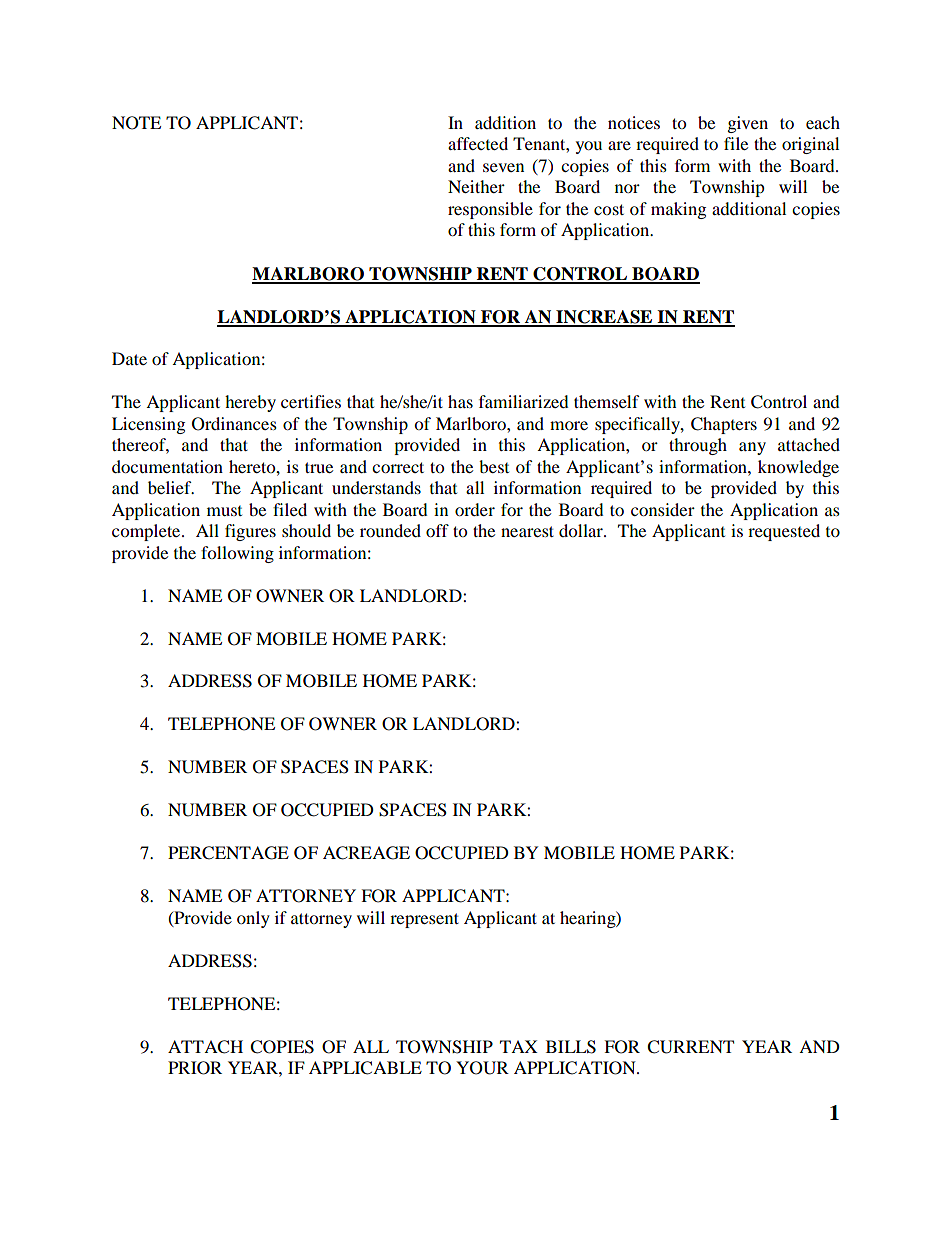 The image size is (952, 1233). I want to click on requested, so click(784, 532).
